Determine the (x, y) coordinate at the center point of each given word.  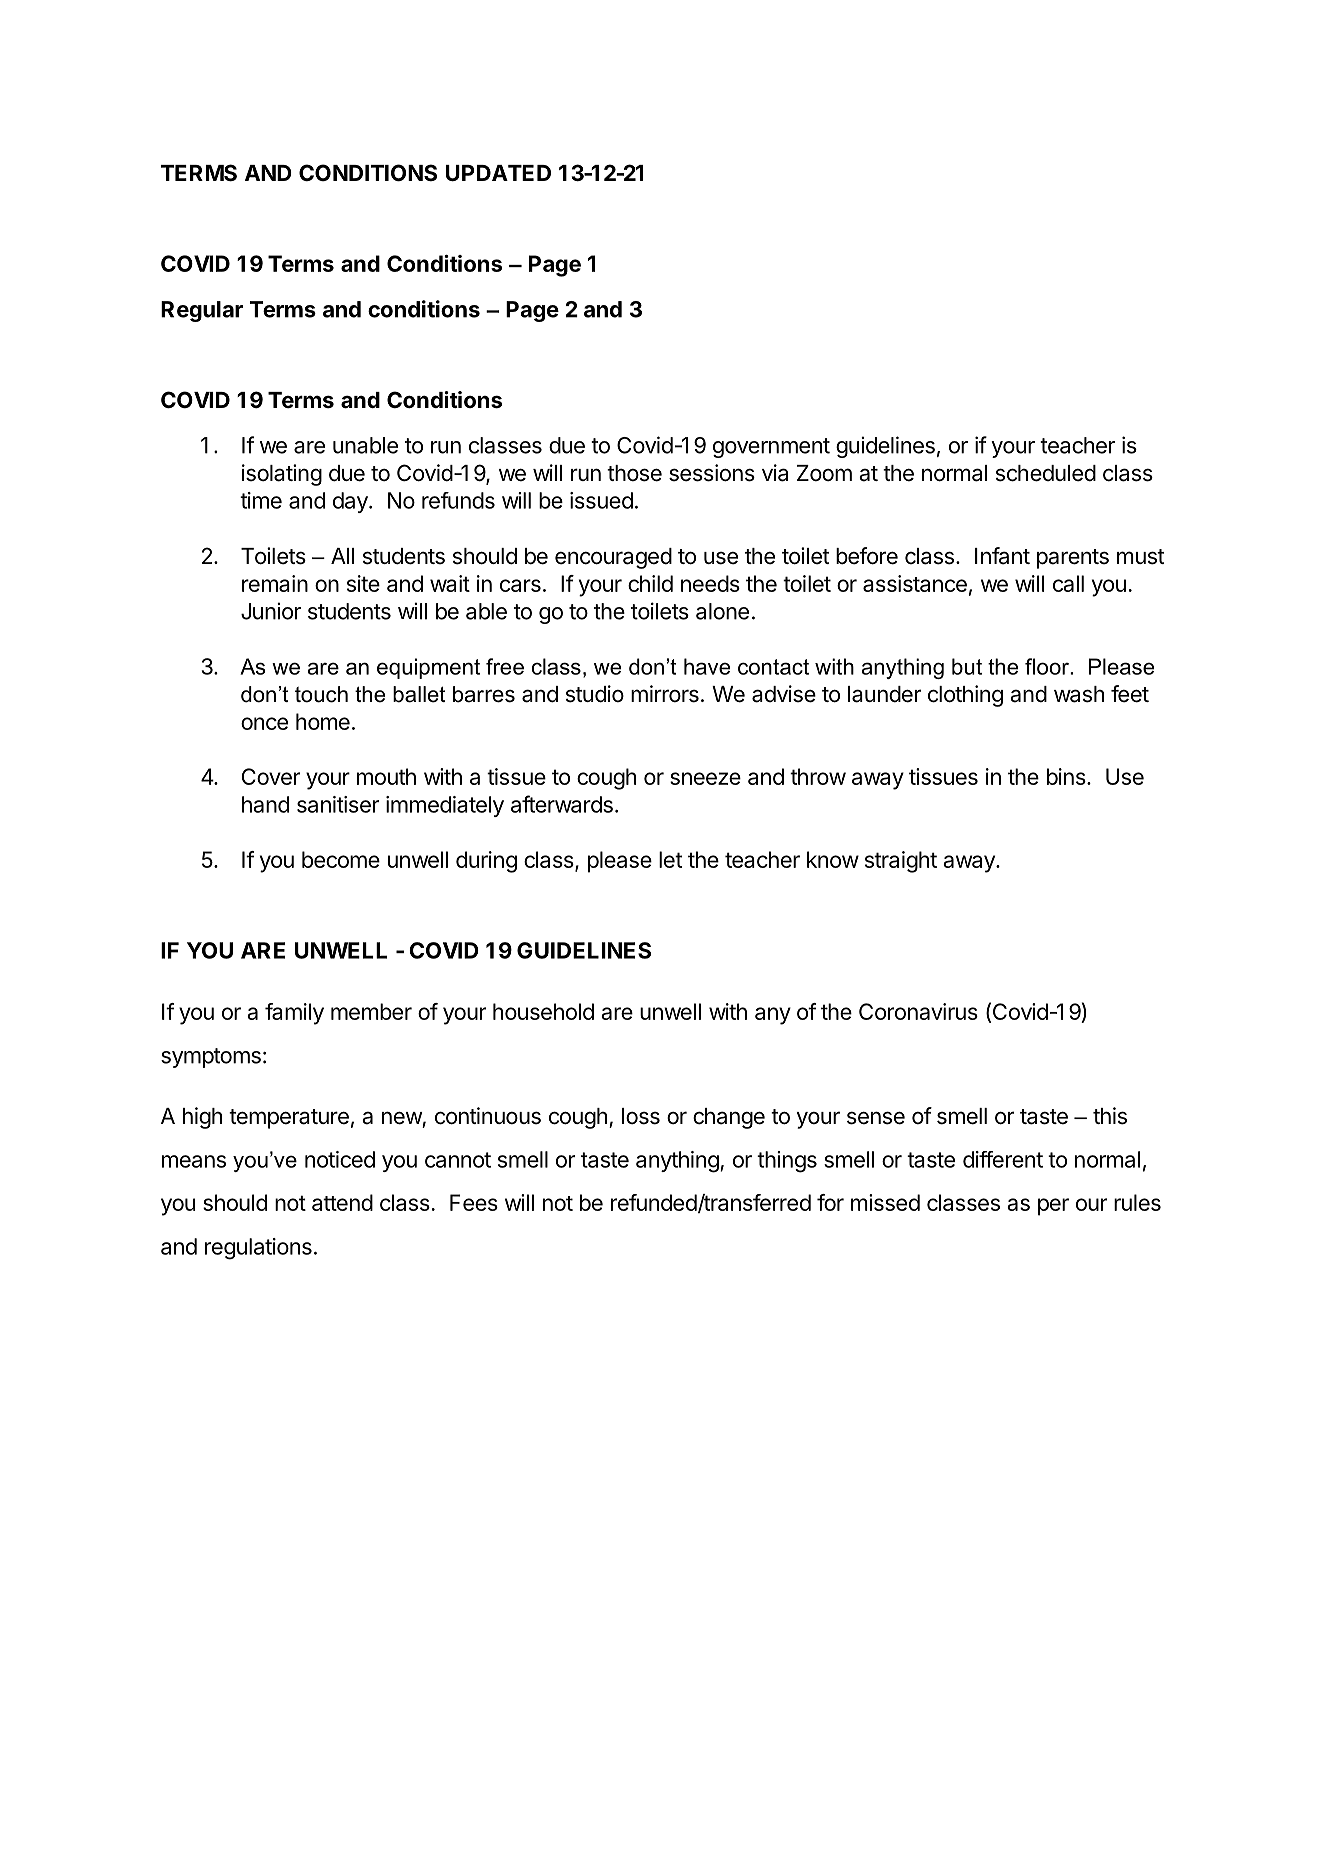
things (787, 1162)
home (323, 721)
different (1003, 1159)
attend (342, 1202)
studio (595, 694)
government (771, 448)
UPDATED (498, 173)
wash (1079, 694)
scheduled (1046, 473)
